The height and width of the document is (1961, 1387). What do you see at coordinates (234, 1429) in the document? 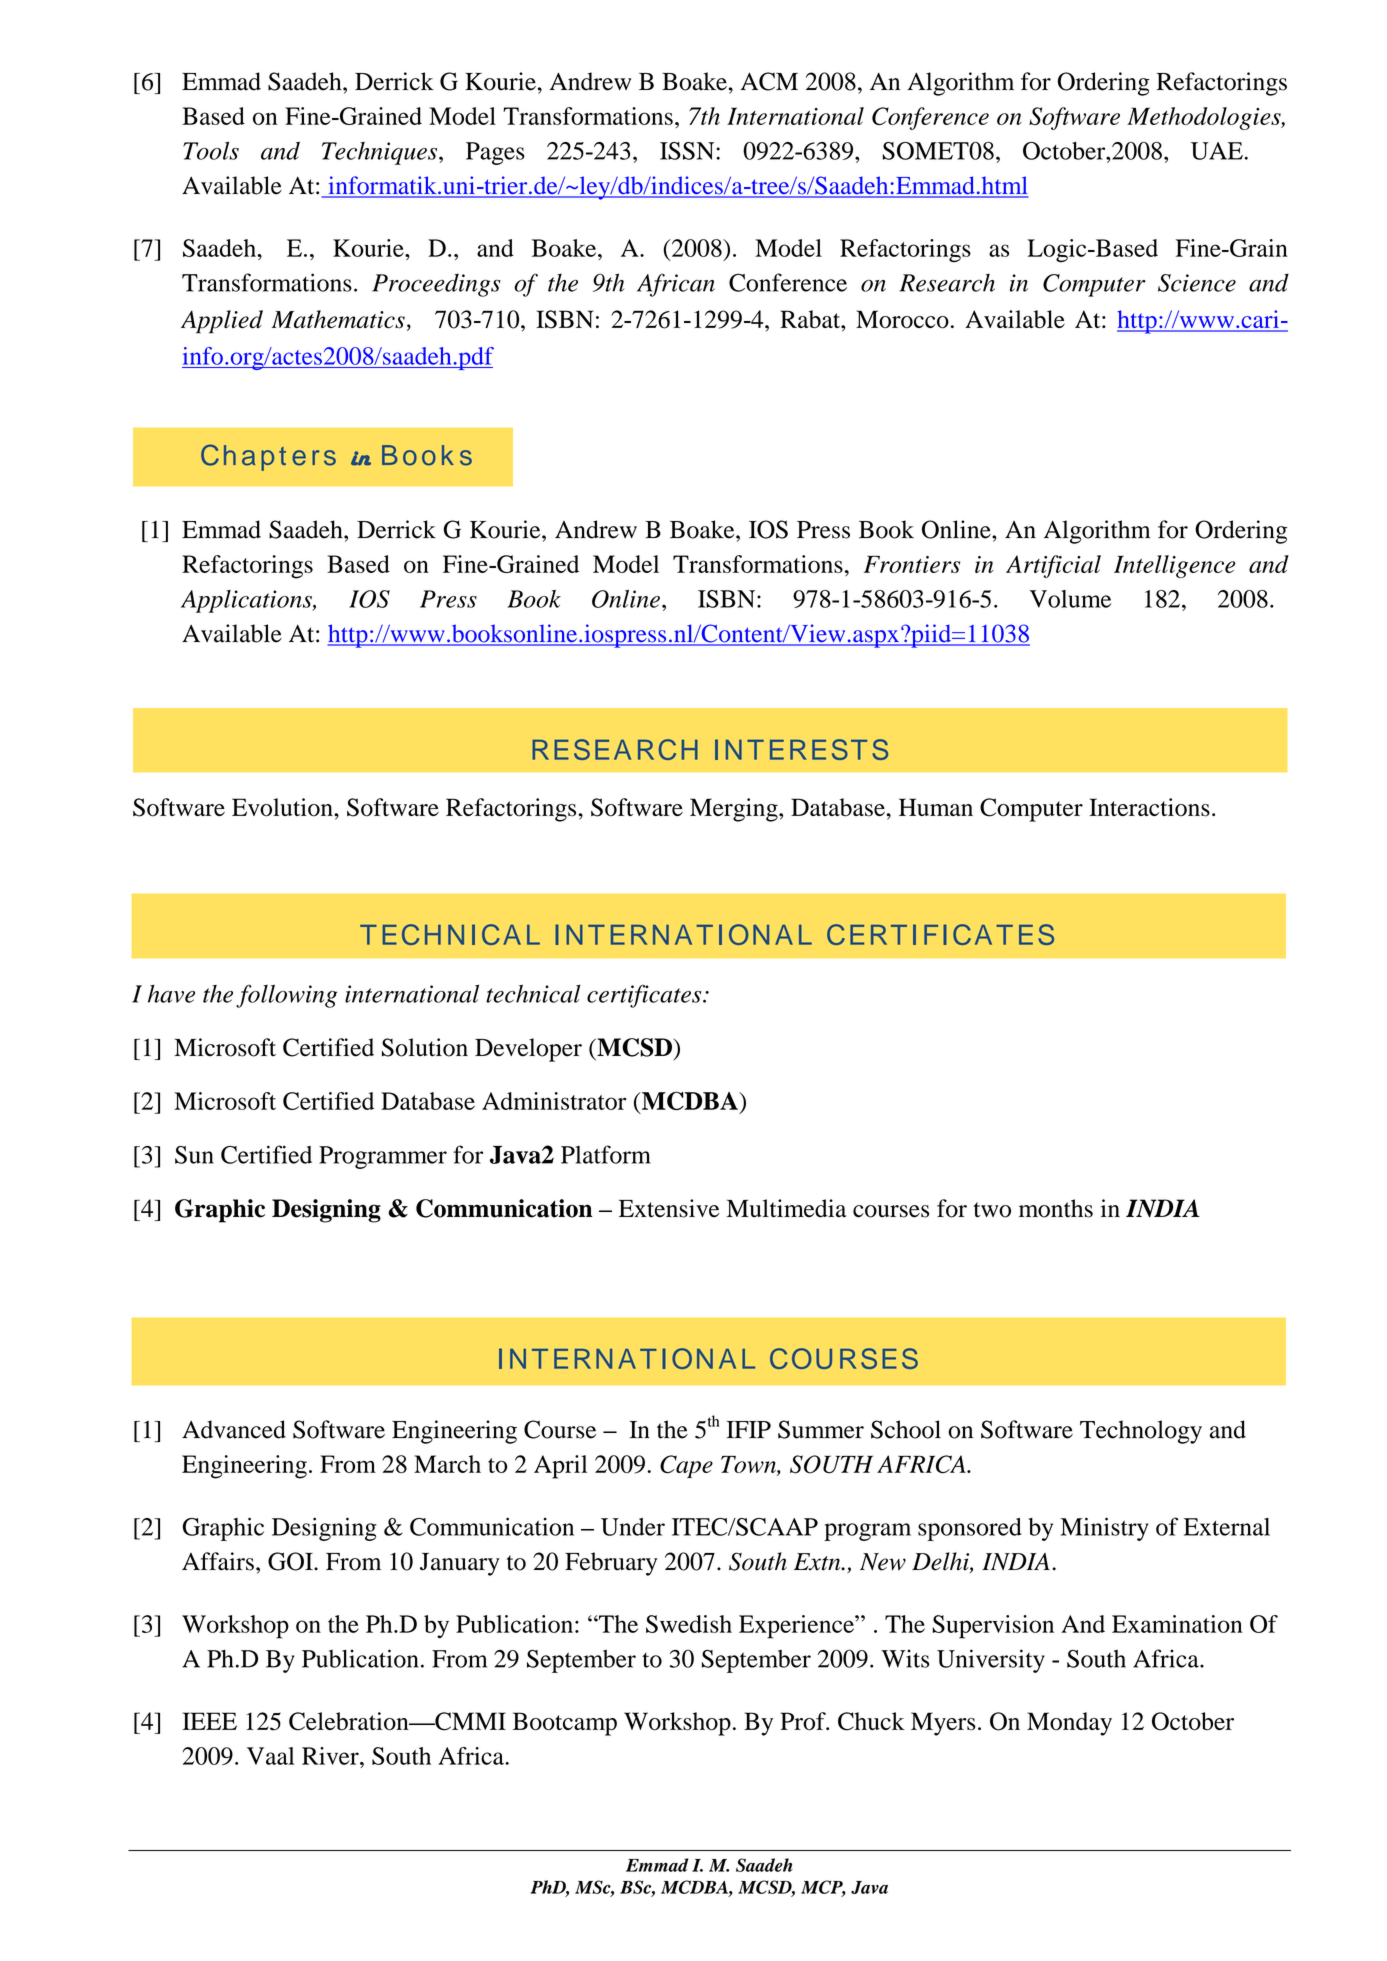
I see `Advanced` at bounding box center [234, 1429].
